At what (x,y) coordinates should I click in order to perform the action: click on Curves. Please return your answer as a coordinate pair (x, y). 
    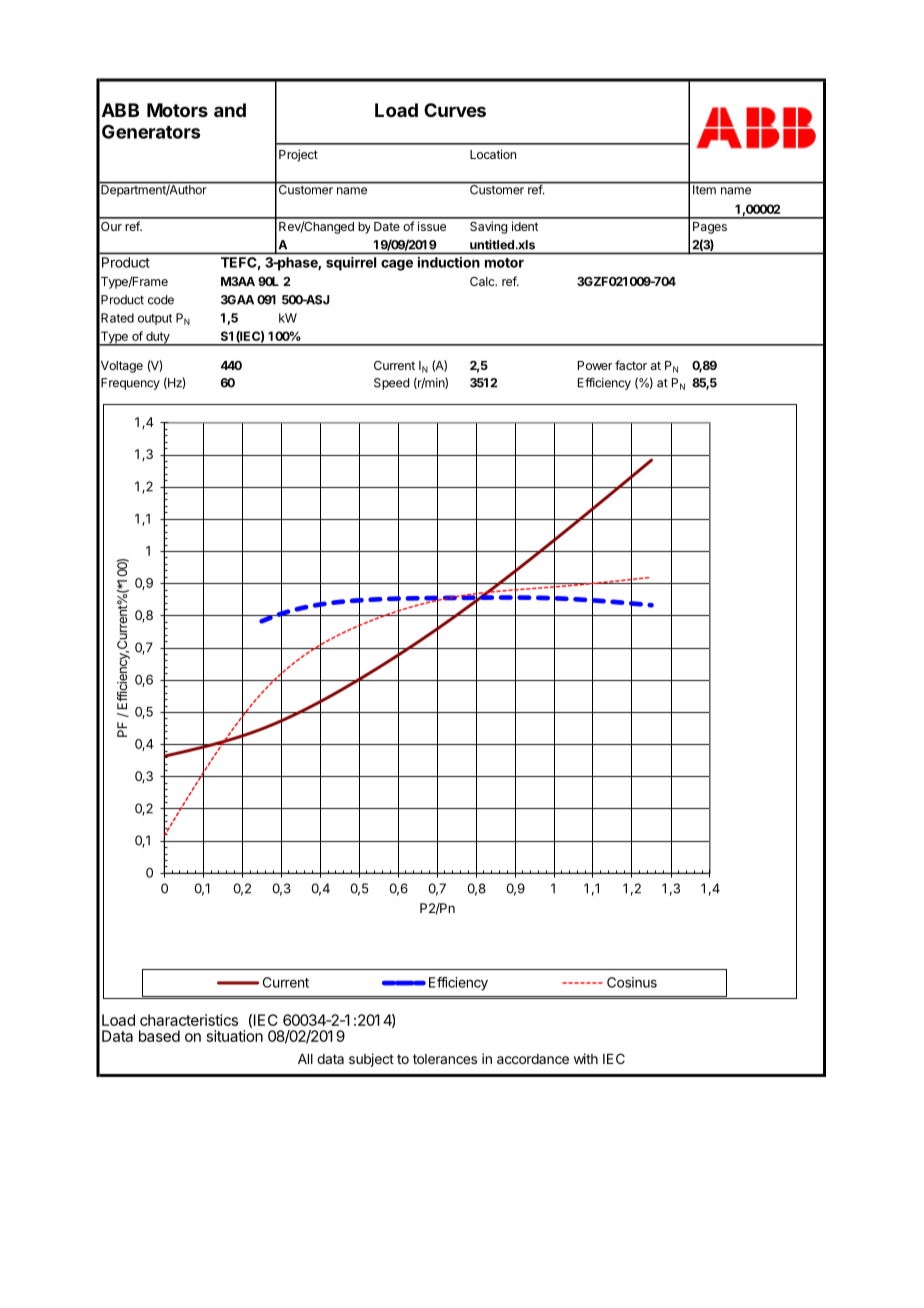
    Looking at the image, I should click on (455, 110).
